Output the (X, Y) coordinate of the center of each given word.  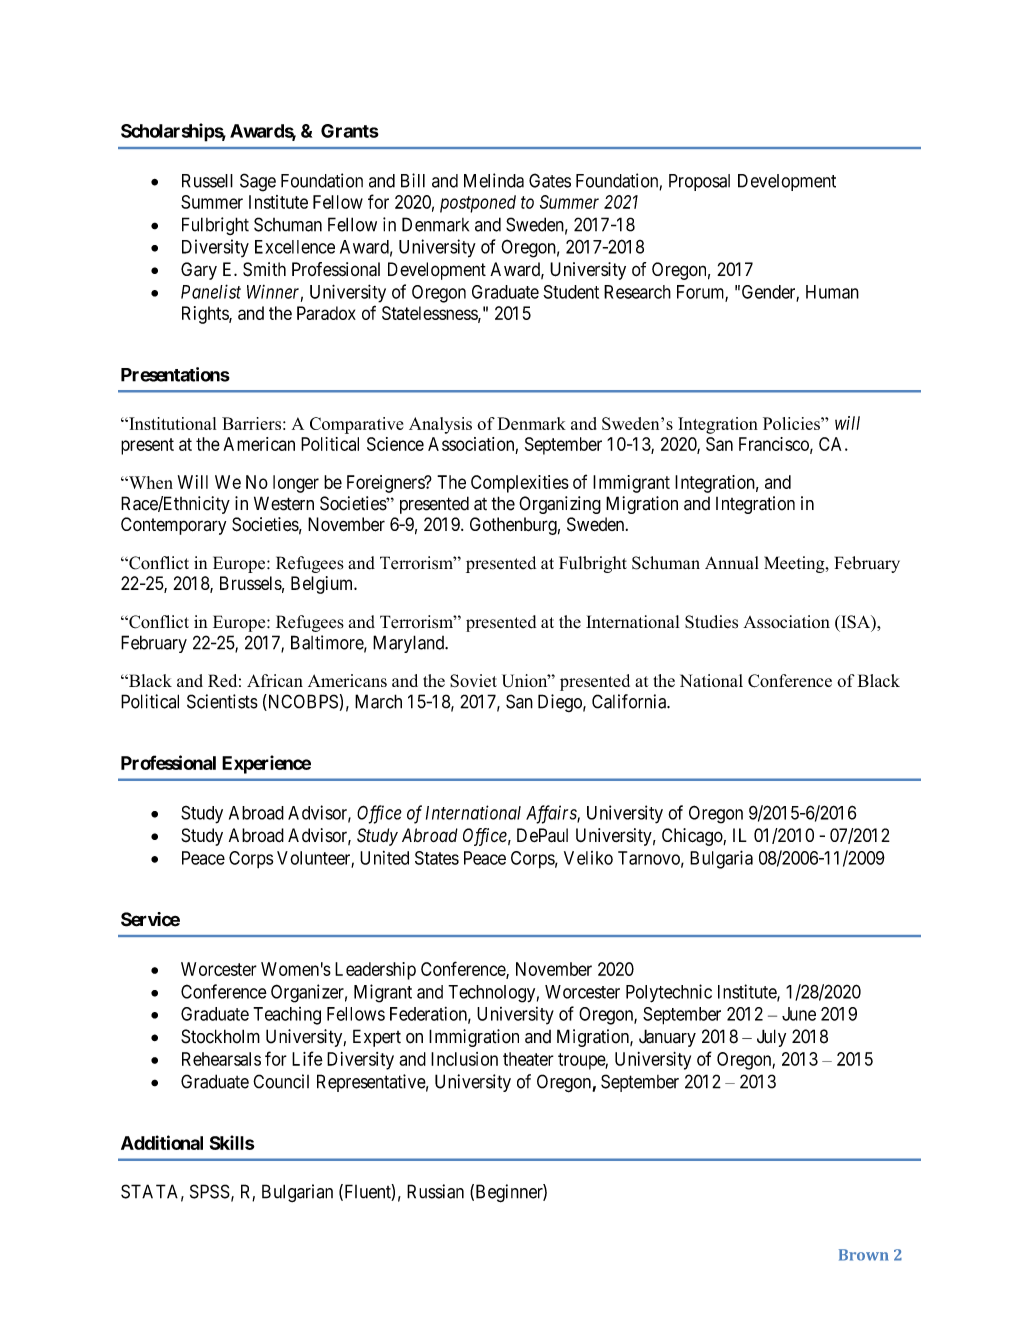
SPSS (210, 1191)
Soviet (473, 680)
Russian (435, 1191)
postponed (478, 204)
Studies (711, 622)
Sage (258, 182)
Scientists (222, 701)
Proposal (699, 182)
